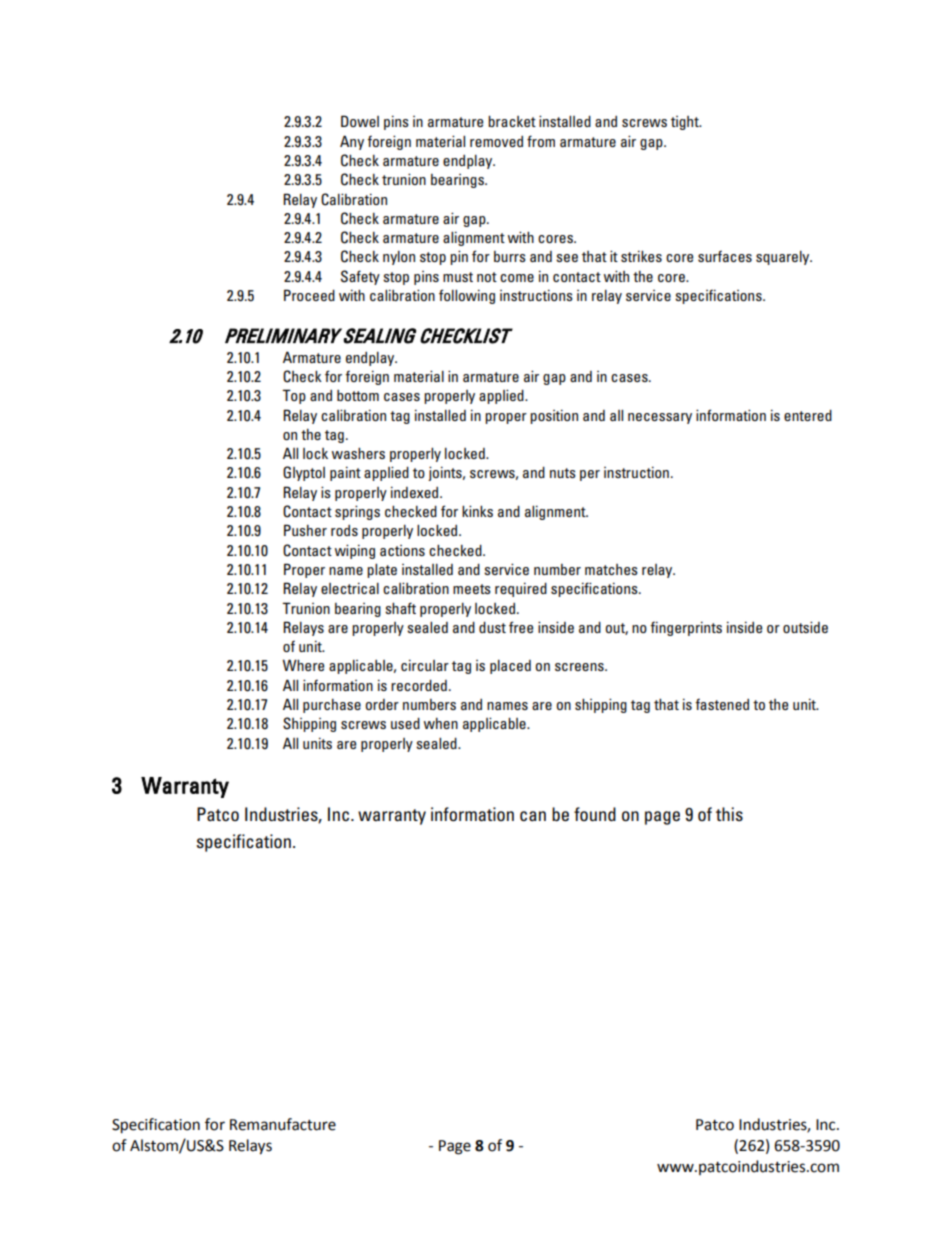 The image size is (952, 1233). I want to click on Any, so click(352, 142).
